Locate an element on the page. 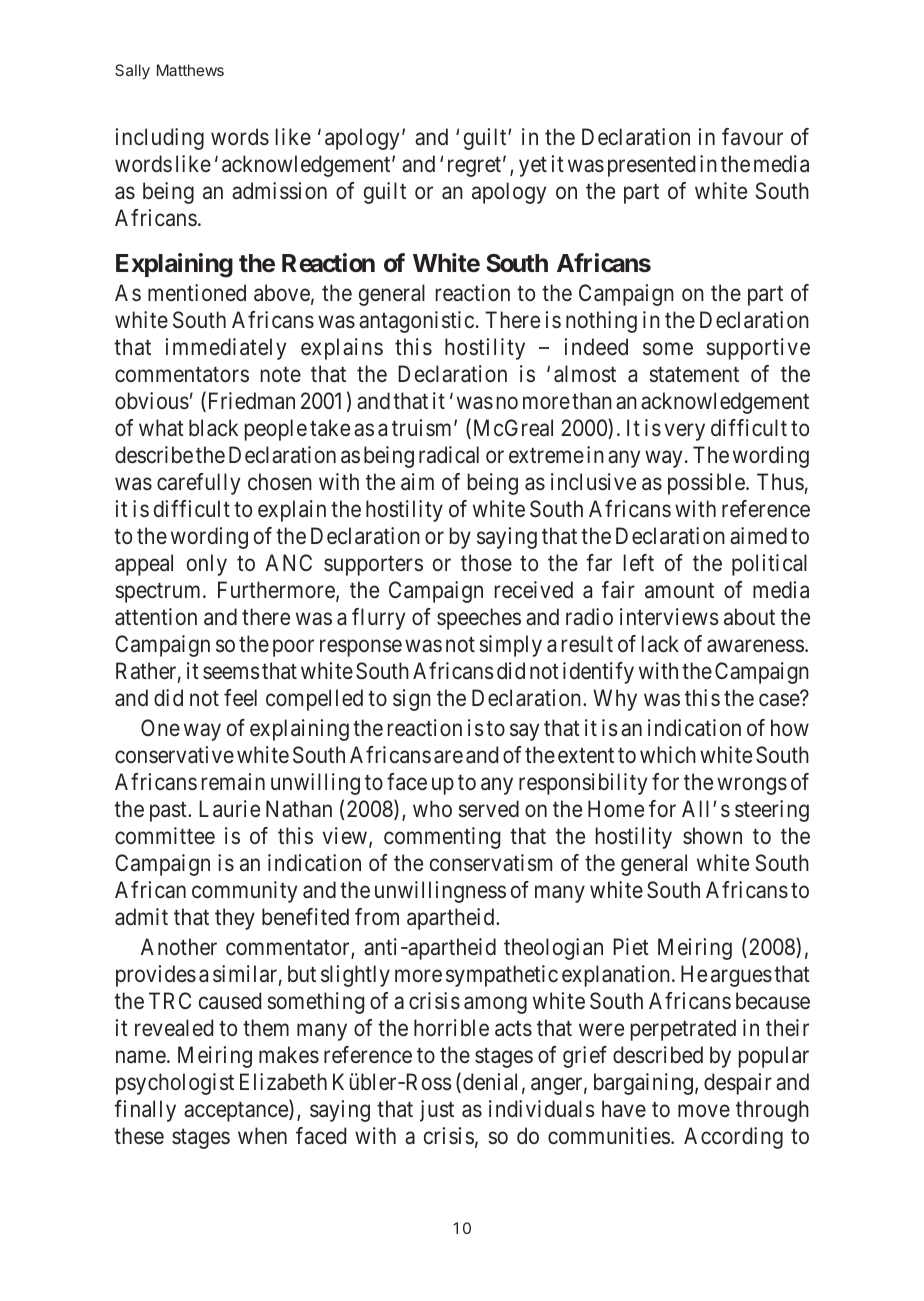  case is located at coordinates (780, 700).
